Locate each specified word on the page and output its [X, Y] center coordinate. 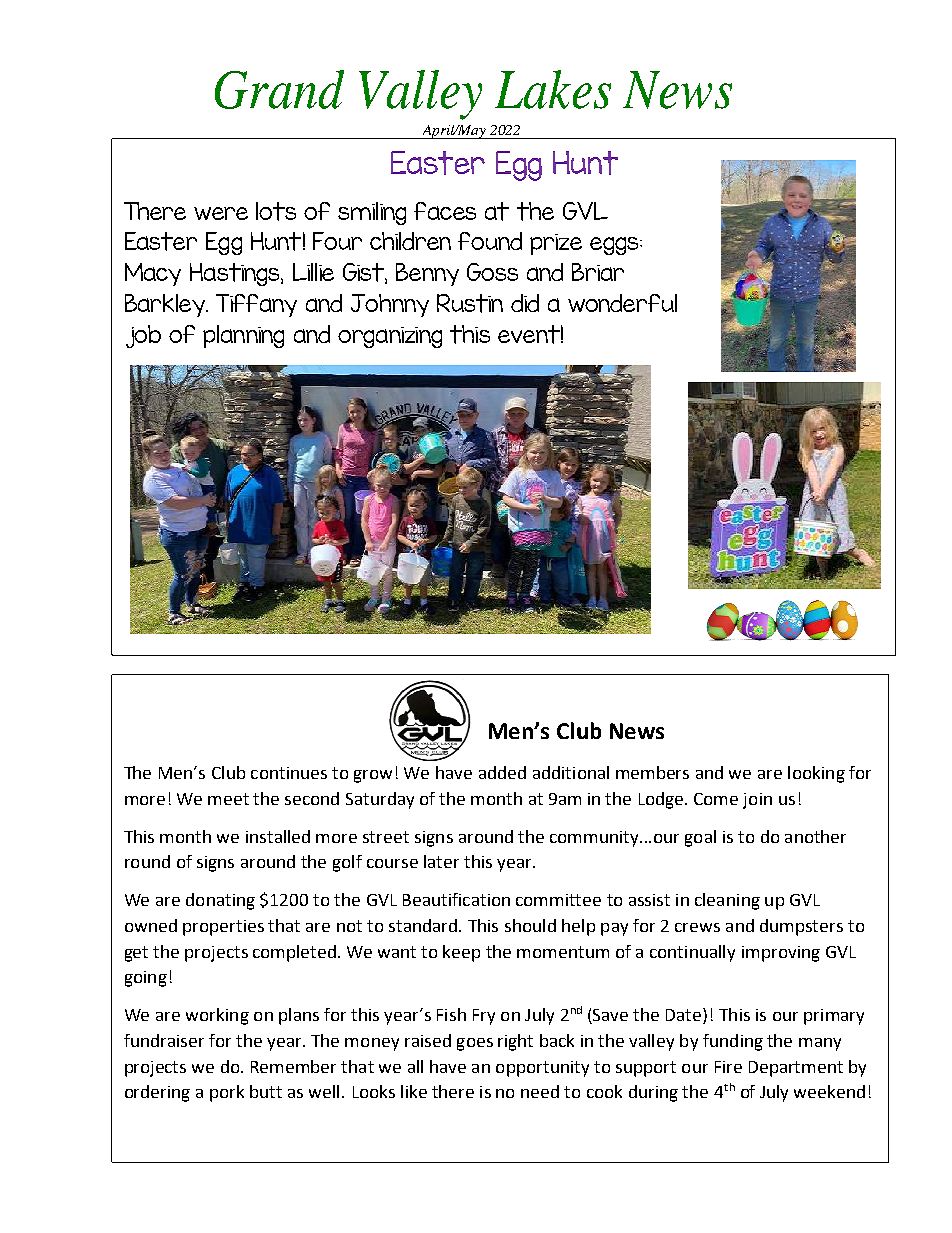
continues [289, 773]
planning [243, 336]
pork [227, 1093]
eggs [615, 246]
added [502, 772]
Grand [279, 89]
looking [816, 774]
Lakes [553, 89]
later [441, 861]
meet [228, 799]
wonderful [622, 303]
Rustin [470, 303]
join [757, 801]
